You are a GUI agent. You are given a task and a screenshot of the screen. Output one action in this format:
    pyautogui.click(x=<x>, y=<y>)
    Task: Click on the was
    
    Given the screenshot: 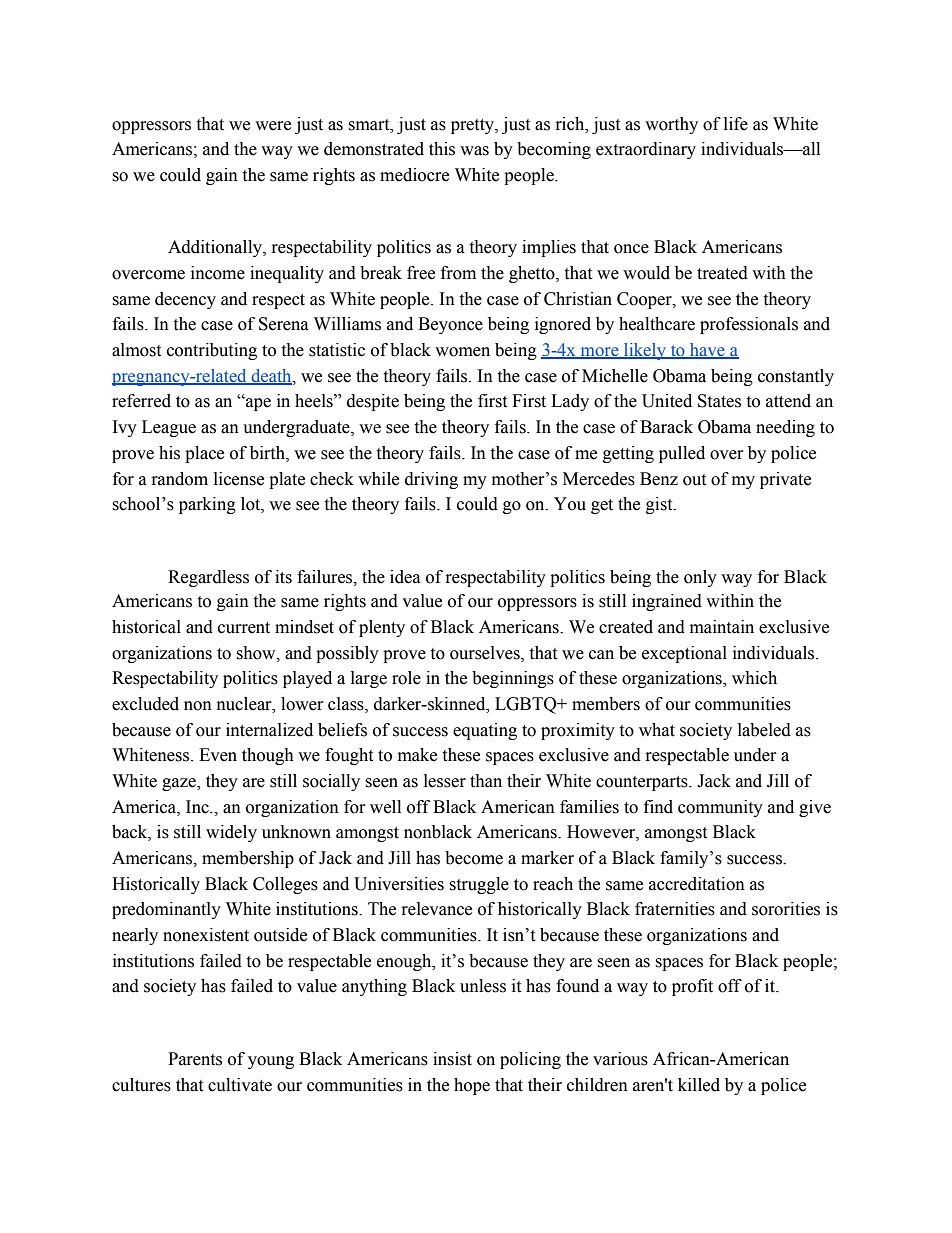 What is the action you would take?
    pyautogui.click(x=474, y=151)
